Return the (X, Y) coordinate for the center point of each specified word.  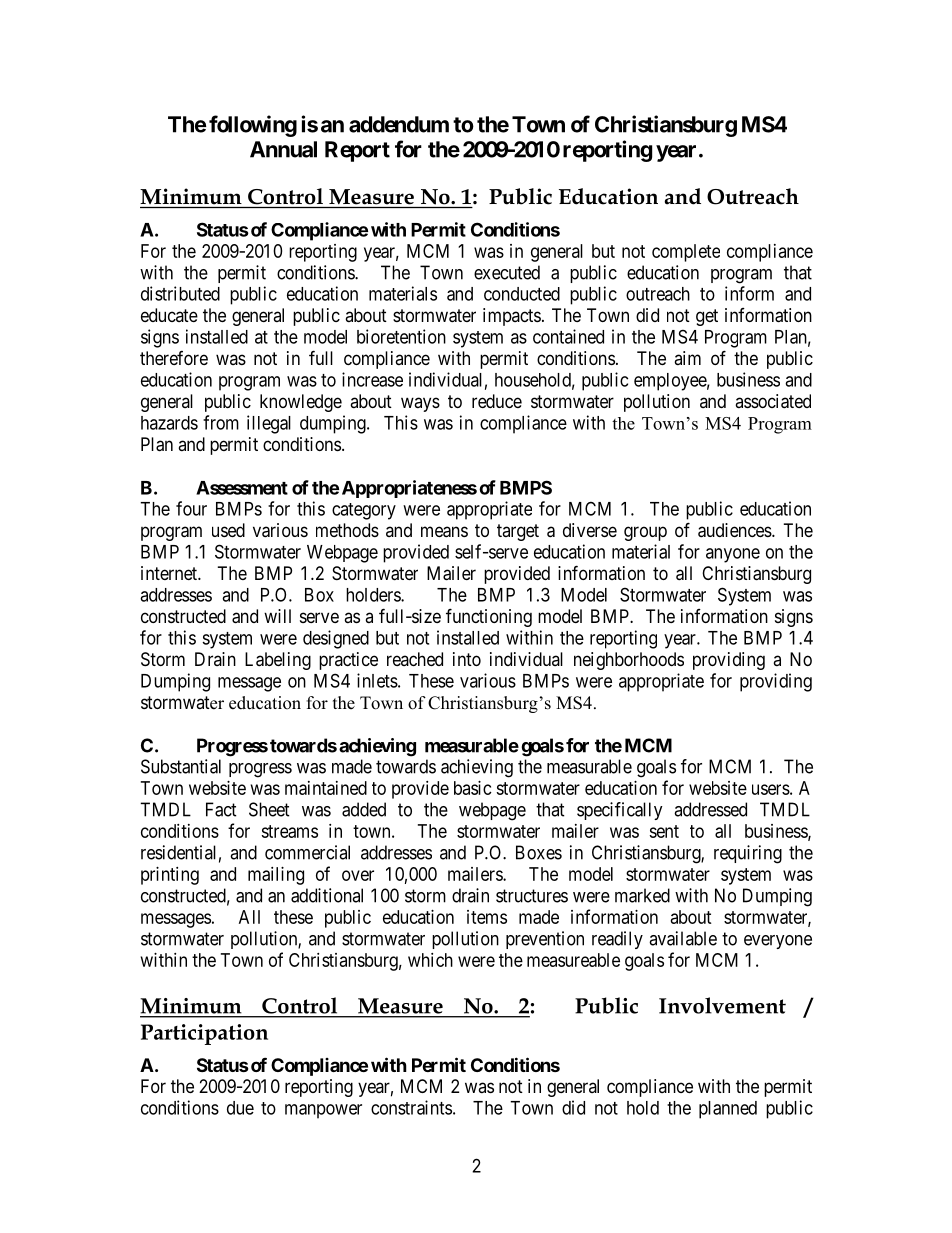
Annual (283, 149)
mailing (276, 876)
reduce (497, 401)
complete (686, 253)
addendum (399, 124)
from (221, 422)
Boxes (539, 852)
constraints (411, 1107)
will (277, 616)
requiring (748, 854)
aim (687, 358)
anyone (733, 555)
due (240, 1108)
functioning (489, 617)
